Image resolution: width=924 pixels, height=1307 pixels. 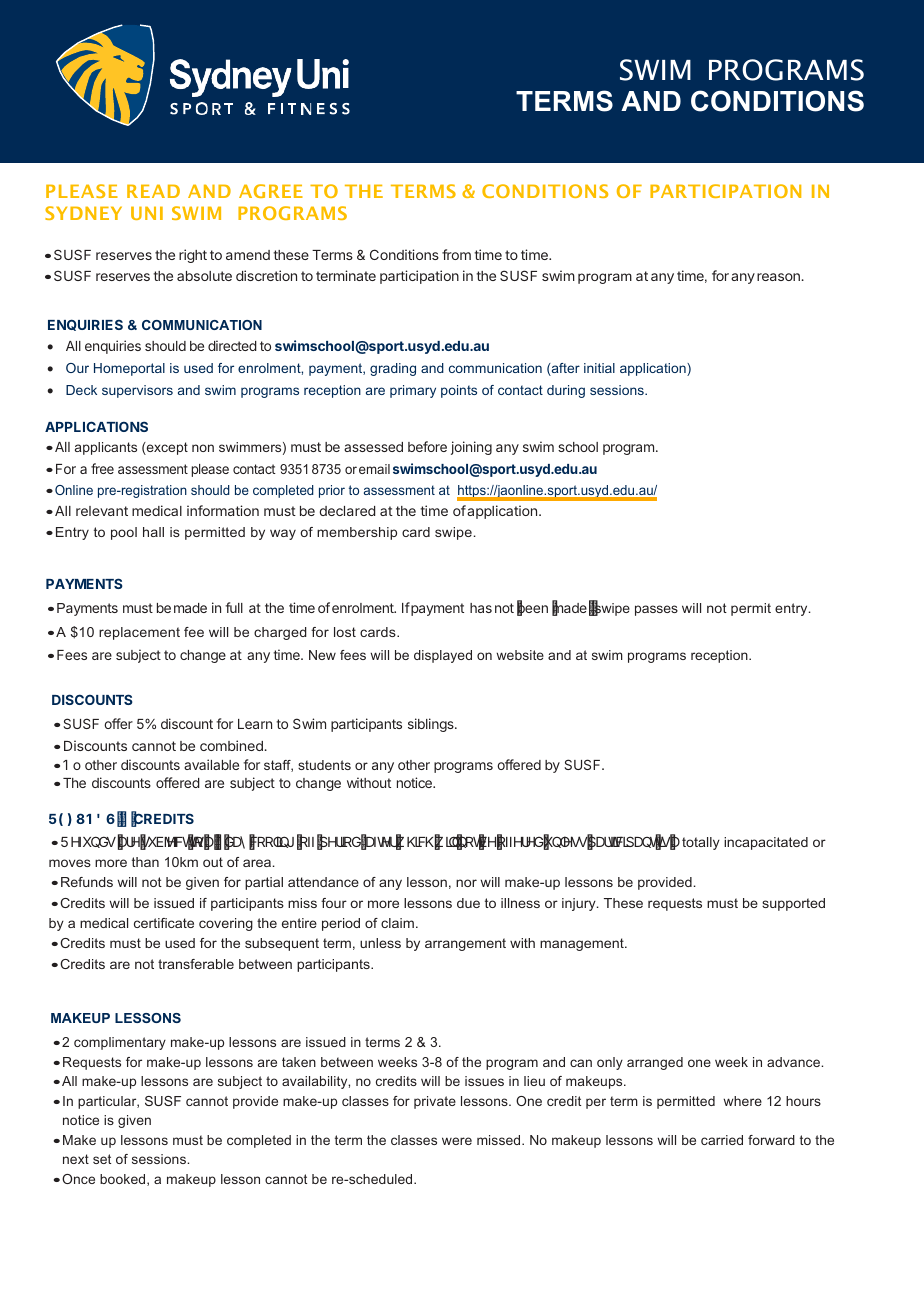 What do you see at coordinates (443, 656) in the document?
I see `displayed` at bounding box center [443, 656].
